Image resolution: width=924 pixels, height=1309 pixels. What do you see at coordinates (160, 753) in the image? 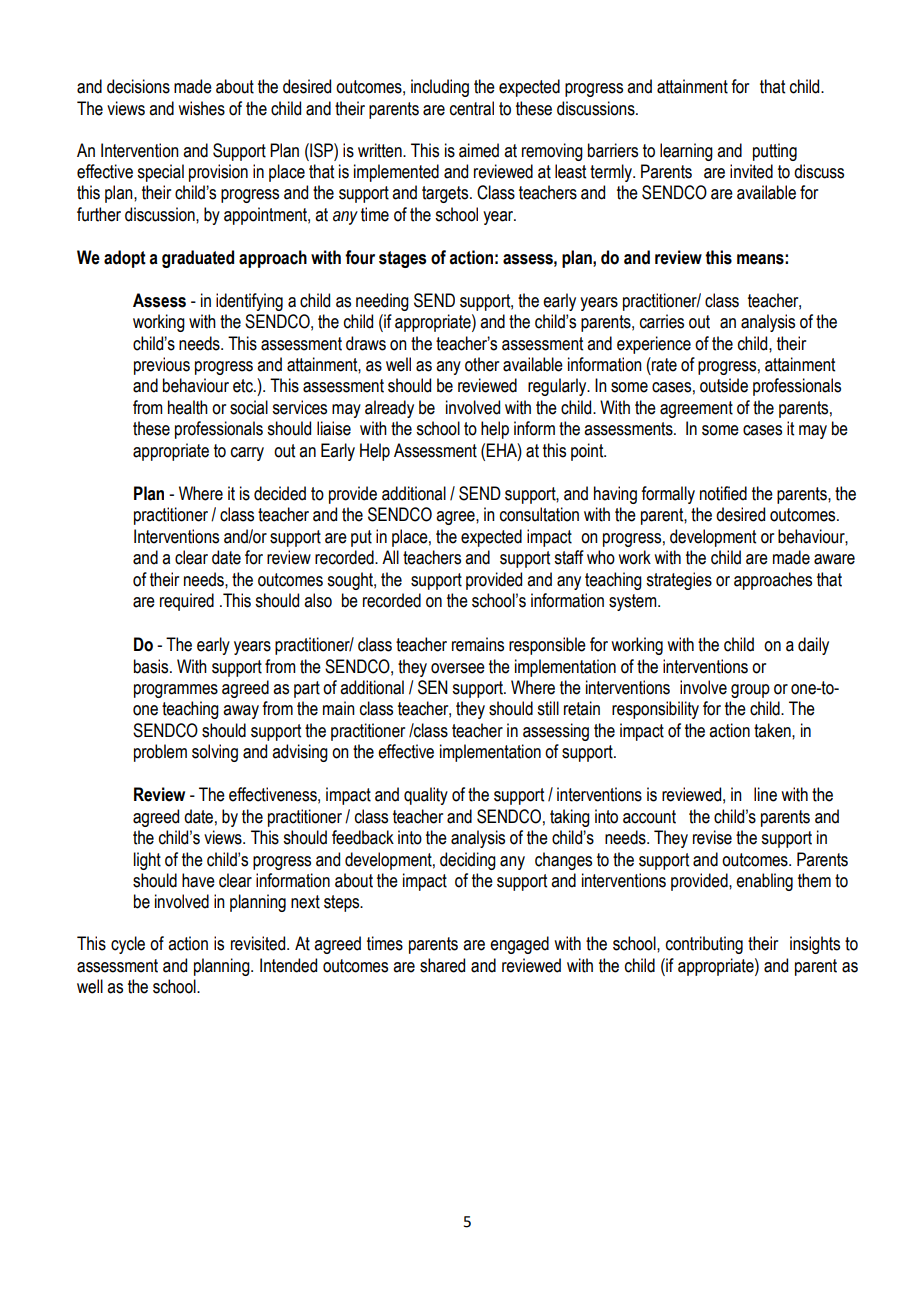
I see `problem` at bounding box center [160, 753].
